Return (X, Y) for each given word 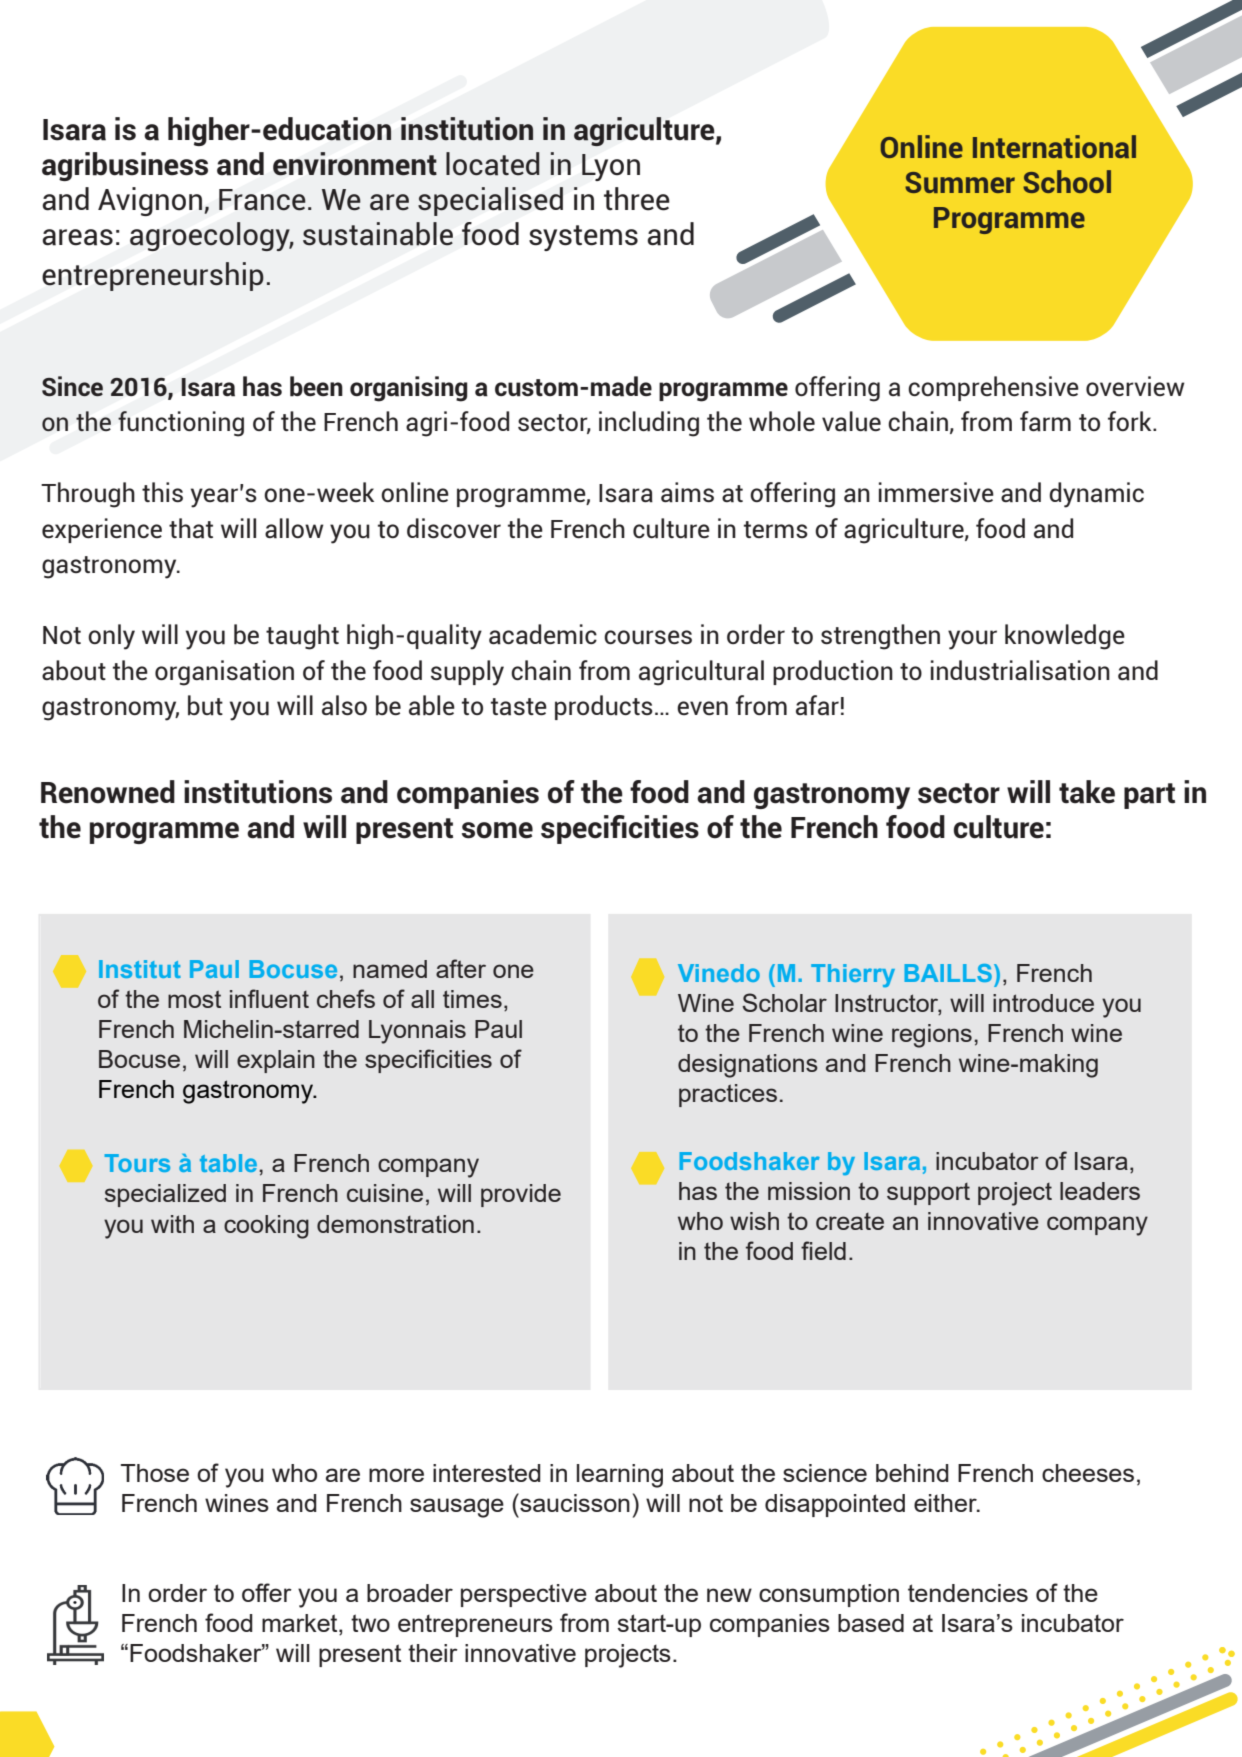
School (1067, 181)
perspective (524, 1595)
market (301, 1624)
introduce (1043, 1003)
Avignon (151, 201)
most (194, 999)
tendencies (968, 1593)
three (637, 199)
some (497, 830)
